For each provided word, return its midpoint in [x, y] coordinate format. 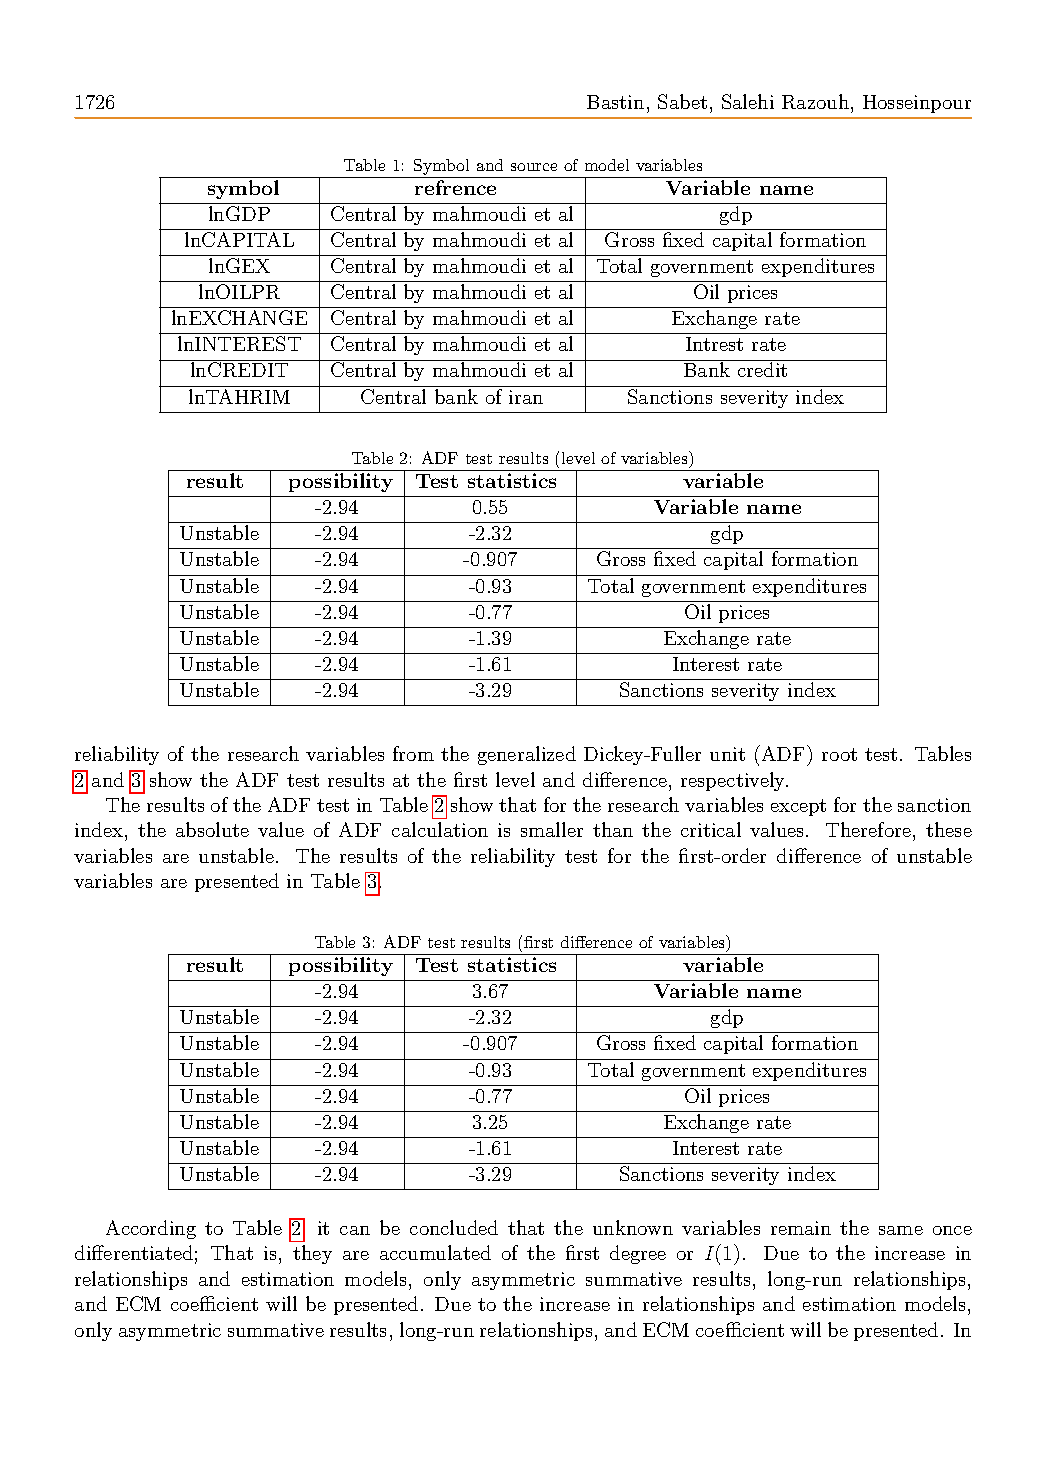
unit [727, 754]
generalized [527, 755]
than [613, 829]
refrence [455, 187]
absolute [212, 829]
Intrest [714, 344]
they [312, 1254]
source [534, 167]
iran [526, 397]
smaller [552, 829]
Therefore [868, 829]
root [839, 754]
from [413, 753]
